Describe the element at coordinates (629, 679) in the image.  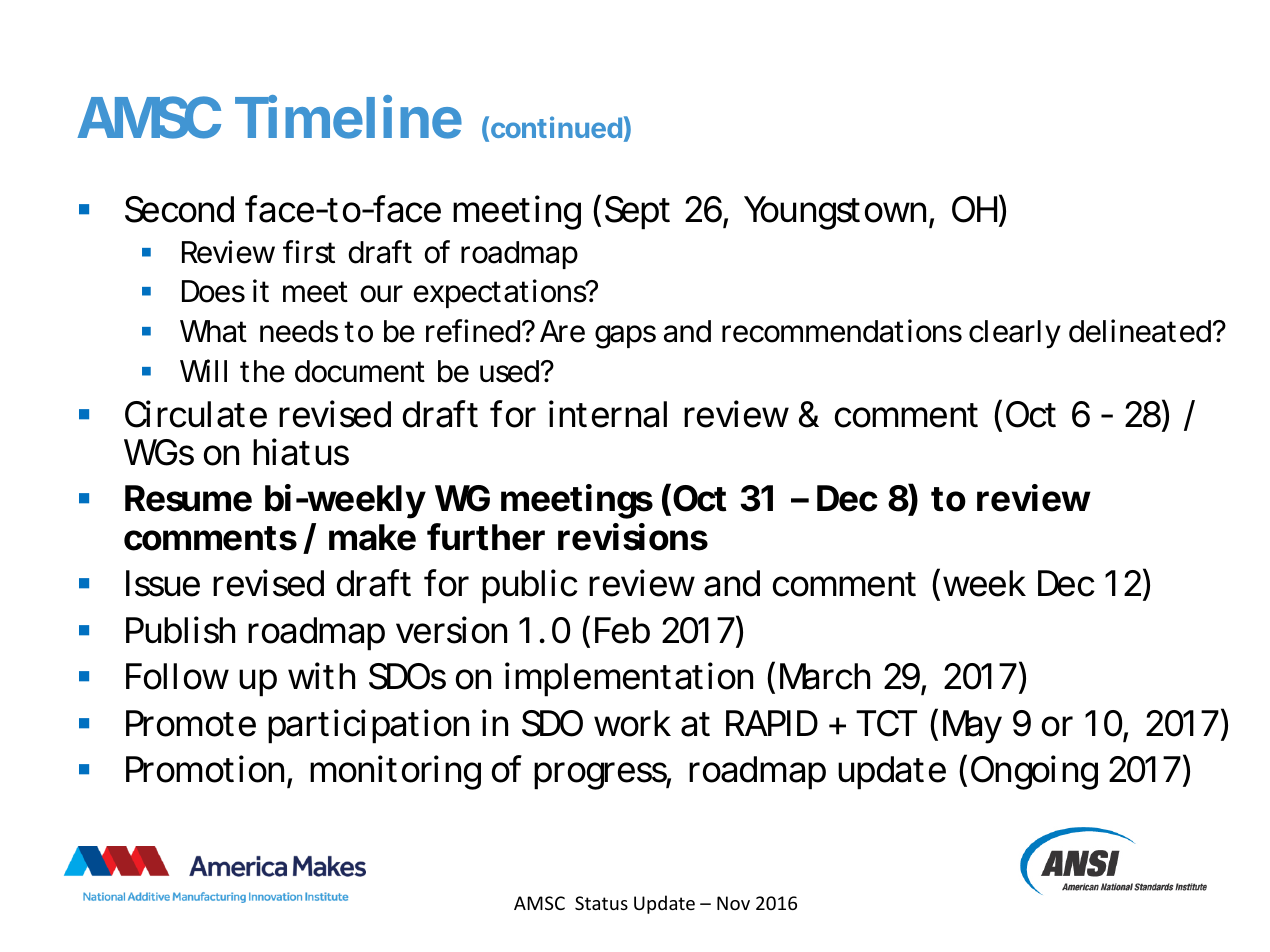
I see `implementation` at that location.
